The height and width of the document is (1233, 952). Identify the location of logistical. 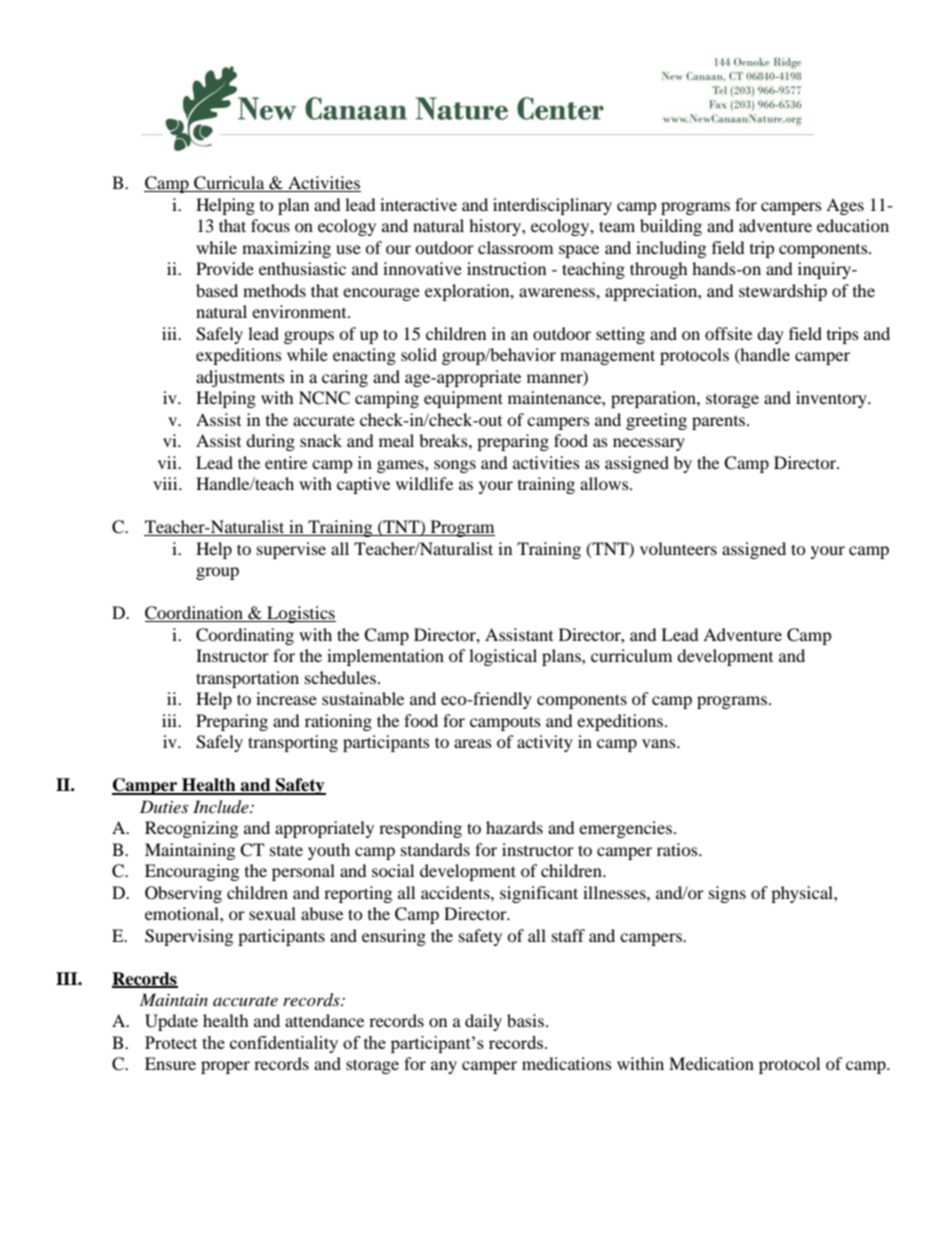
(503, 657).
